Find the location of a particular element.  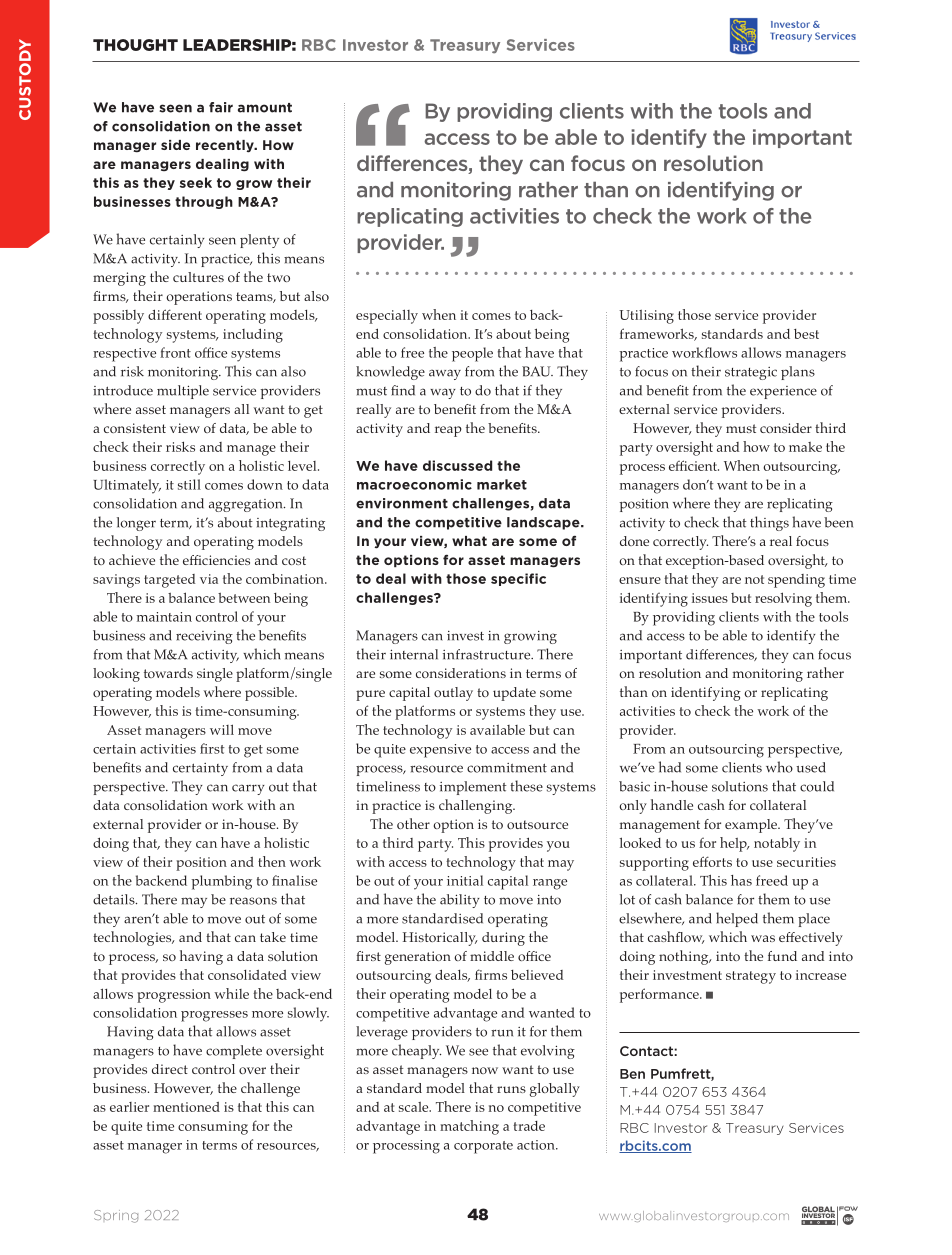

strategic is located at coordinates (751, 373).
